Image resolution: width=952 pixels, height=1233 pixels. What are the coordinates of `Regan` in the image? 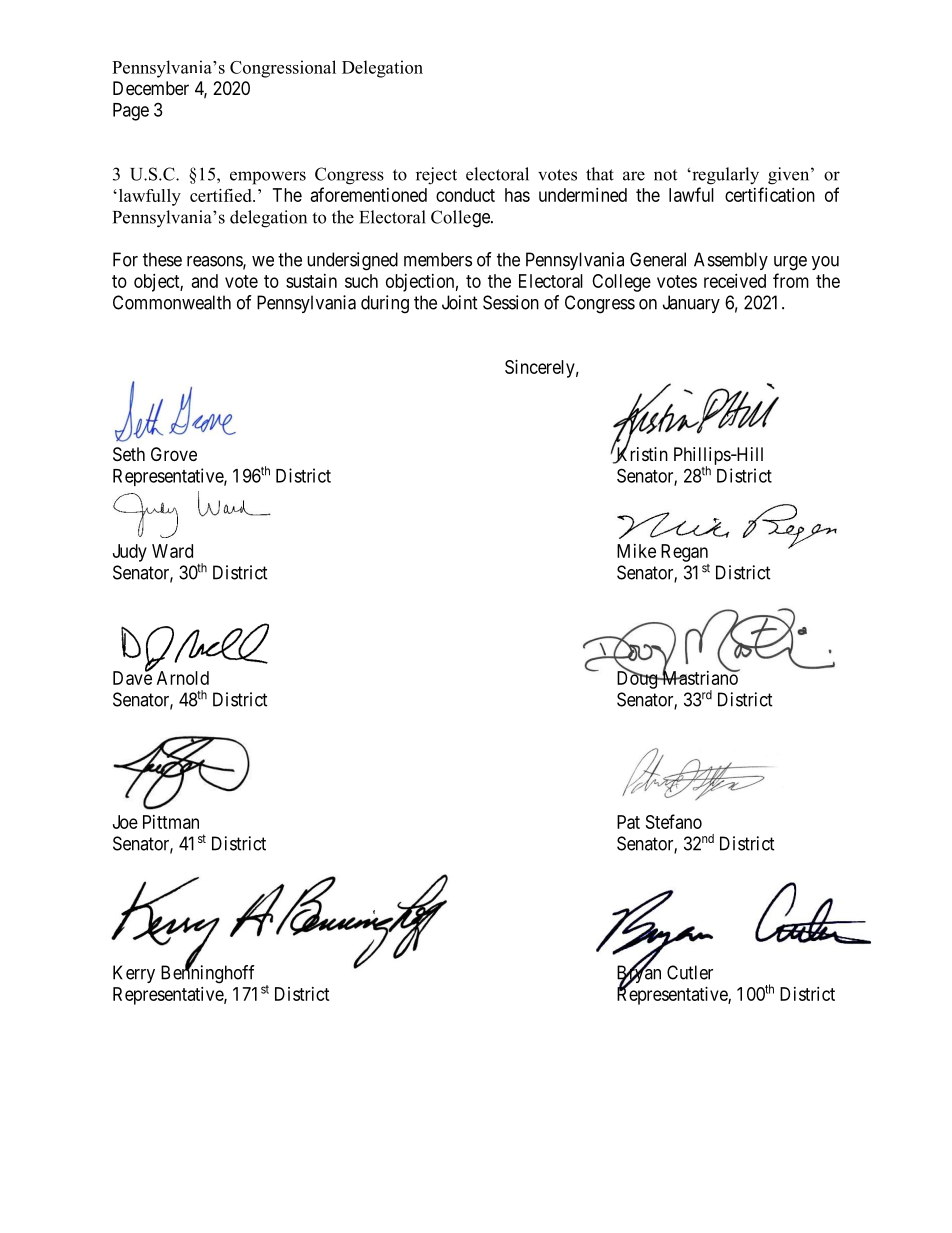 It's located at (684, 553).
